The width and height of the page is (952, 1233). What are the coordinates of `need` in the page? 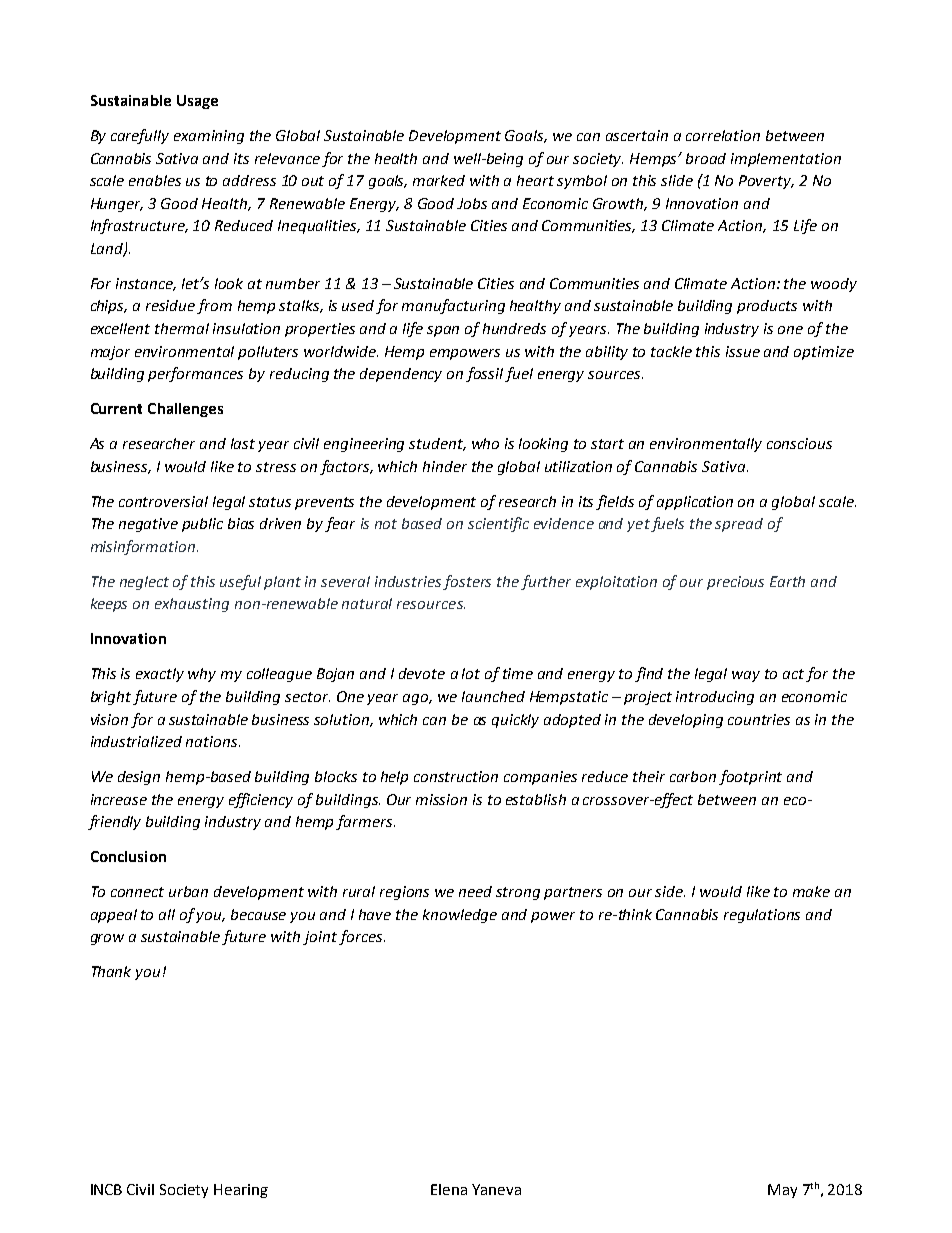 It's located at (475, 891).
